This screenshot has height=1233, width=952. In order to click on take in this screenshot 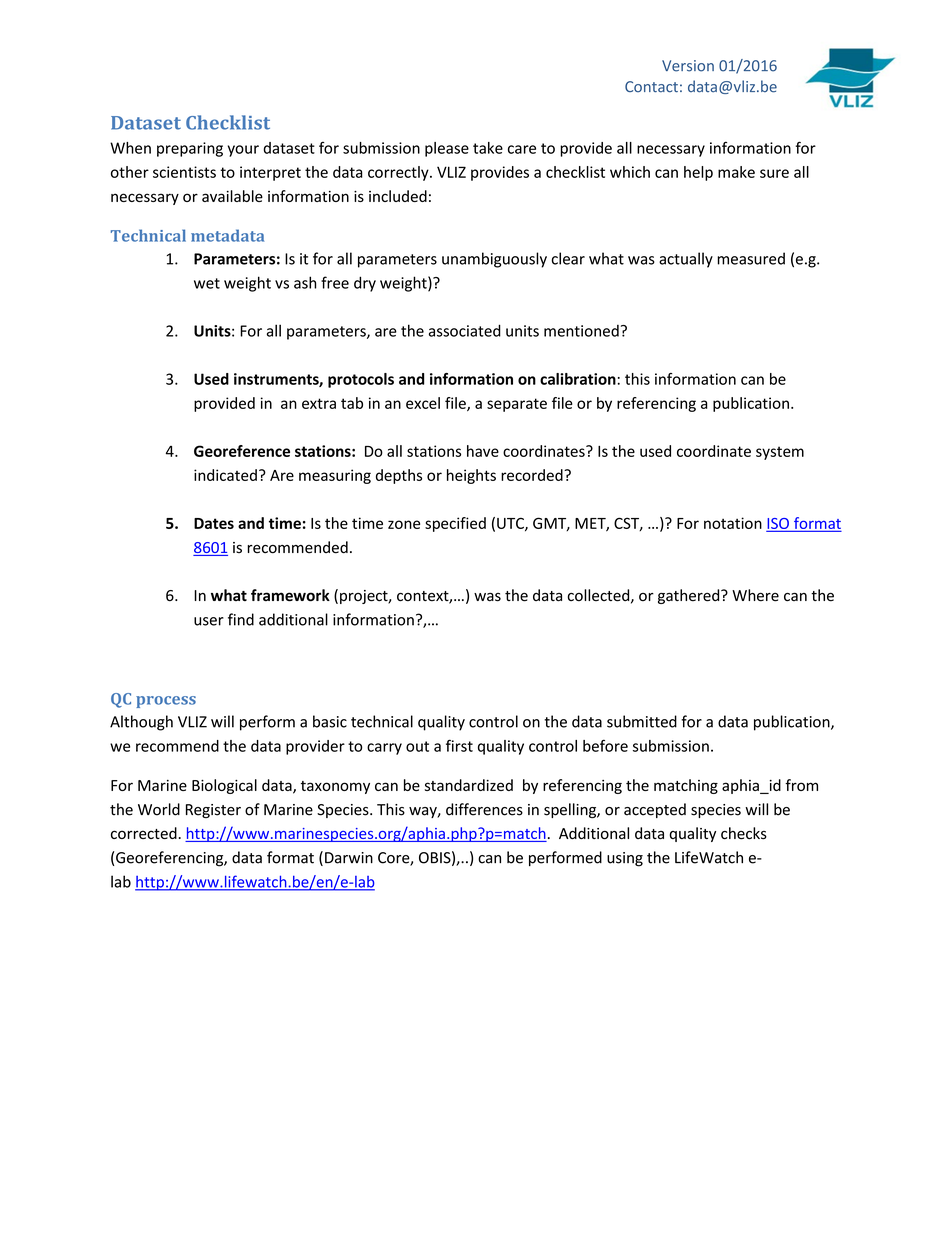, I will do `click(488, 148)`.
